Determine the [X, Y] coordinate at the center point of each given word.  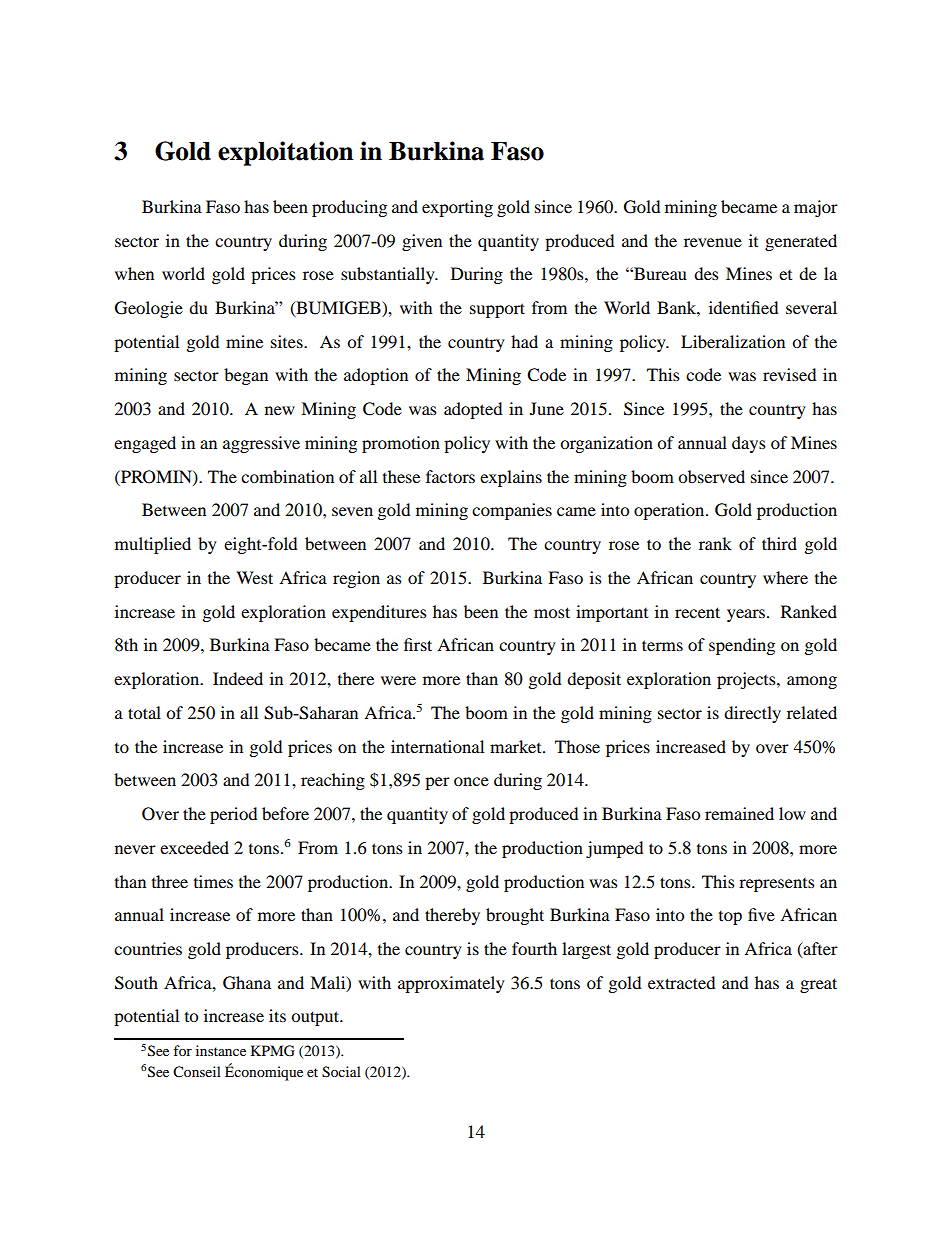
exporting [457, 208]
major [816, 208]
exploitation [286, 153]
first [418, 644]
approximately [451, 984]
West [254, 577]
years [747, 615]
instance [221, 1050]
